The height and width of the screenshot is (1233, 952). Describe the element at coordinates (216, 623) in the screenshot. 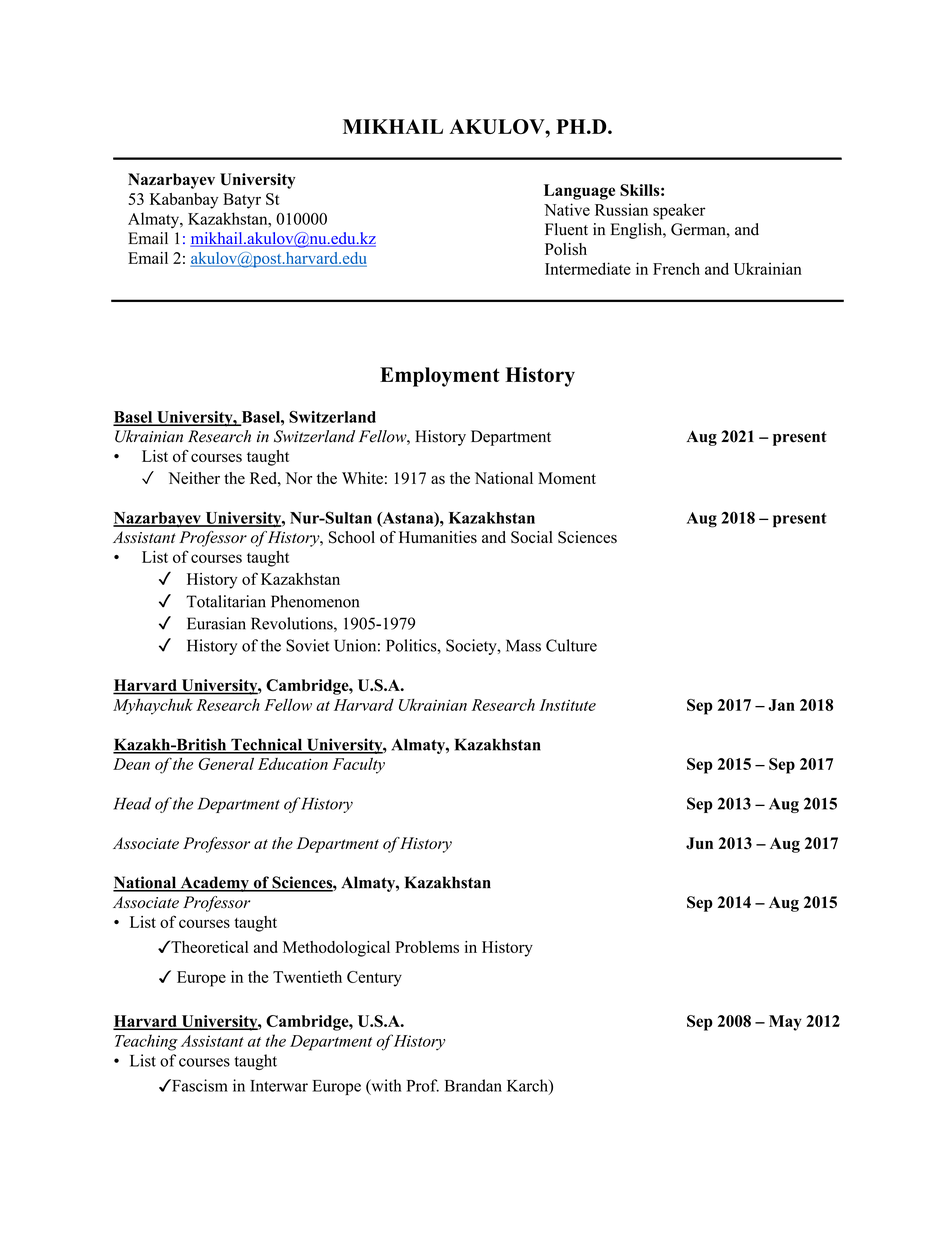

I see `Eurasian` at that location.
